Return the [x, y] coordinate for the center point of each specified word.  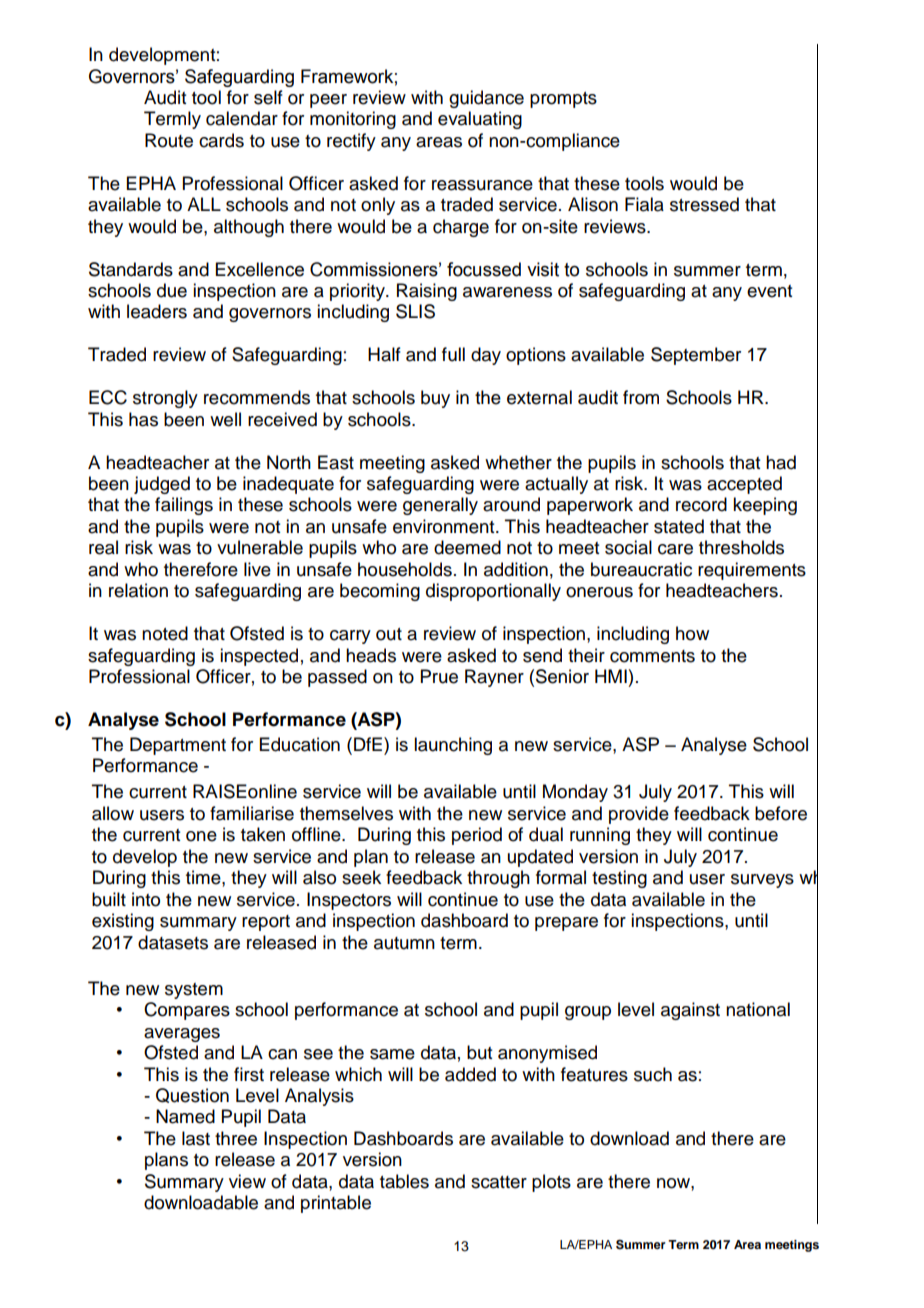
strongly [165, 399]
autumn [404, 943]
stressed [704, 204]
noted [165, 633]
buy [435, 399]
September [696, 356]
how [692, 633]
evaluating [480, 120]
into [146, 899]
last [196, 1138]
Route [169, 140]
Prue [439, 676]
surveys [762, 881]
